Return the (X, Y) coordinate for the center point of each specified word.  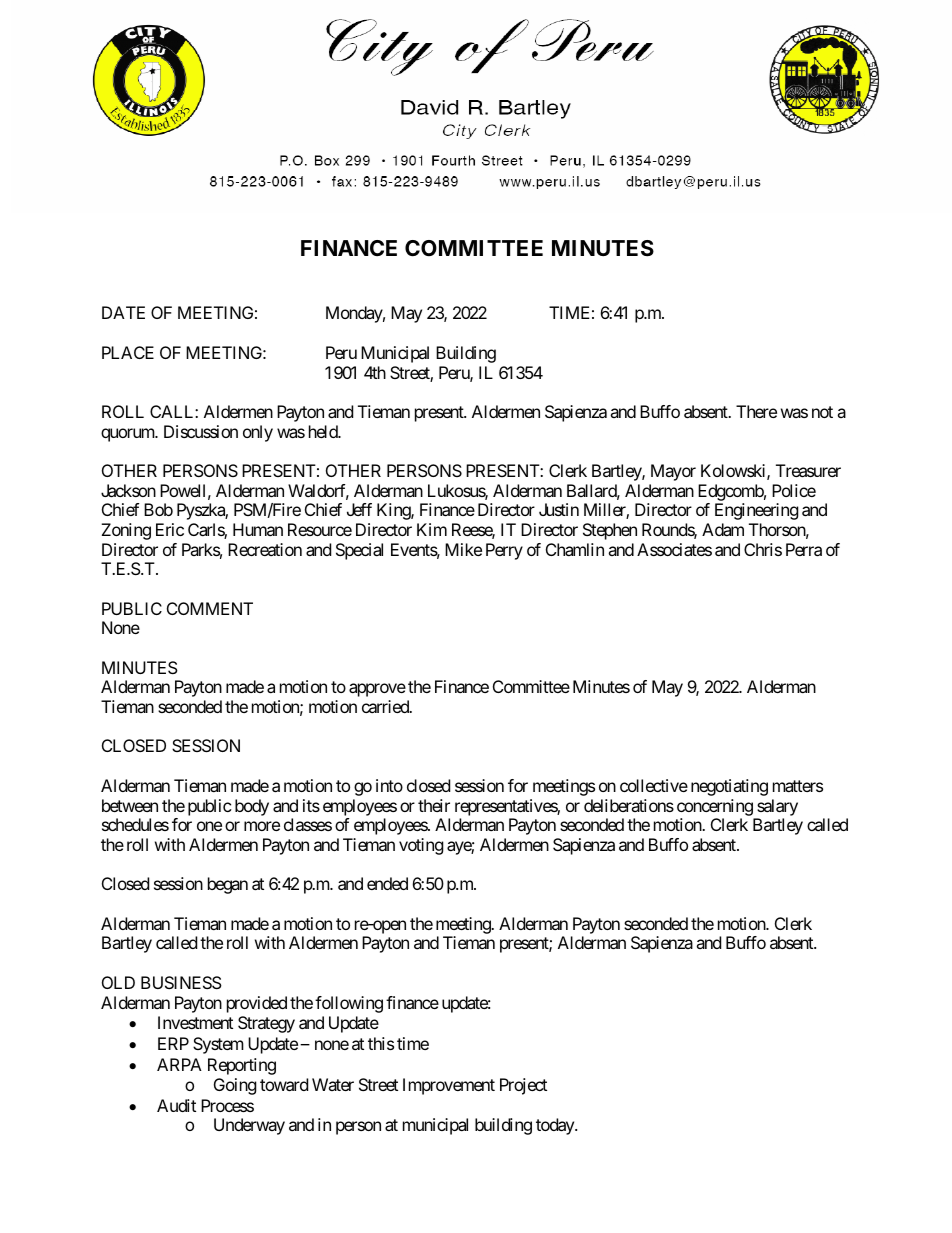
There (756, 411)
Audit (176, 1105)
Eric (170, 529)
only (258, 433)
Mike (463, 549)
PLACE (128, 352)
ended (387, 883)
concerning (715, 807)
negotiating (729, 787)
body (252, 807)
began (228, 885)
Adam (723, 529)
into (389, 785)
